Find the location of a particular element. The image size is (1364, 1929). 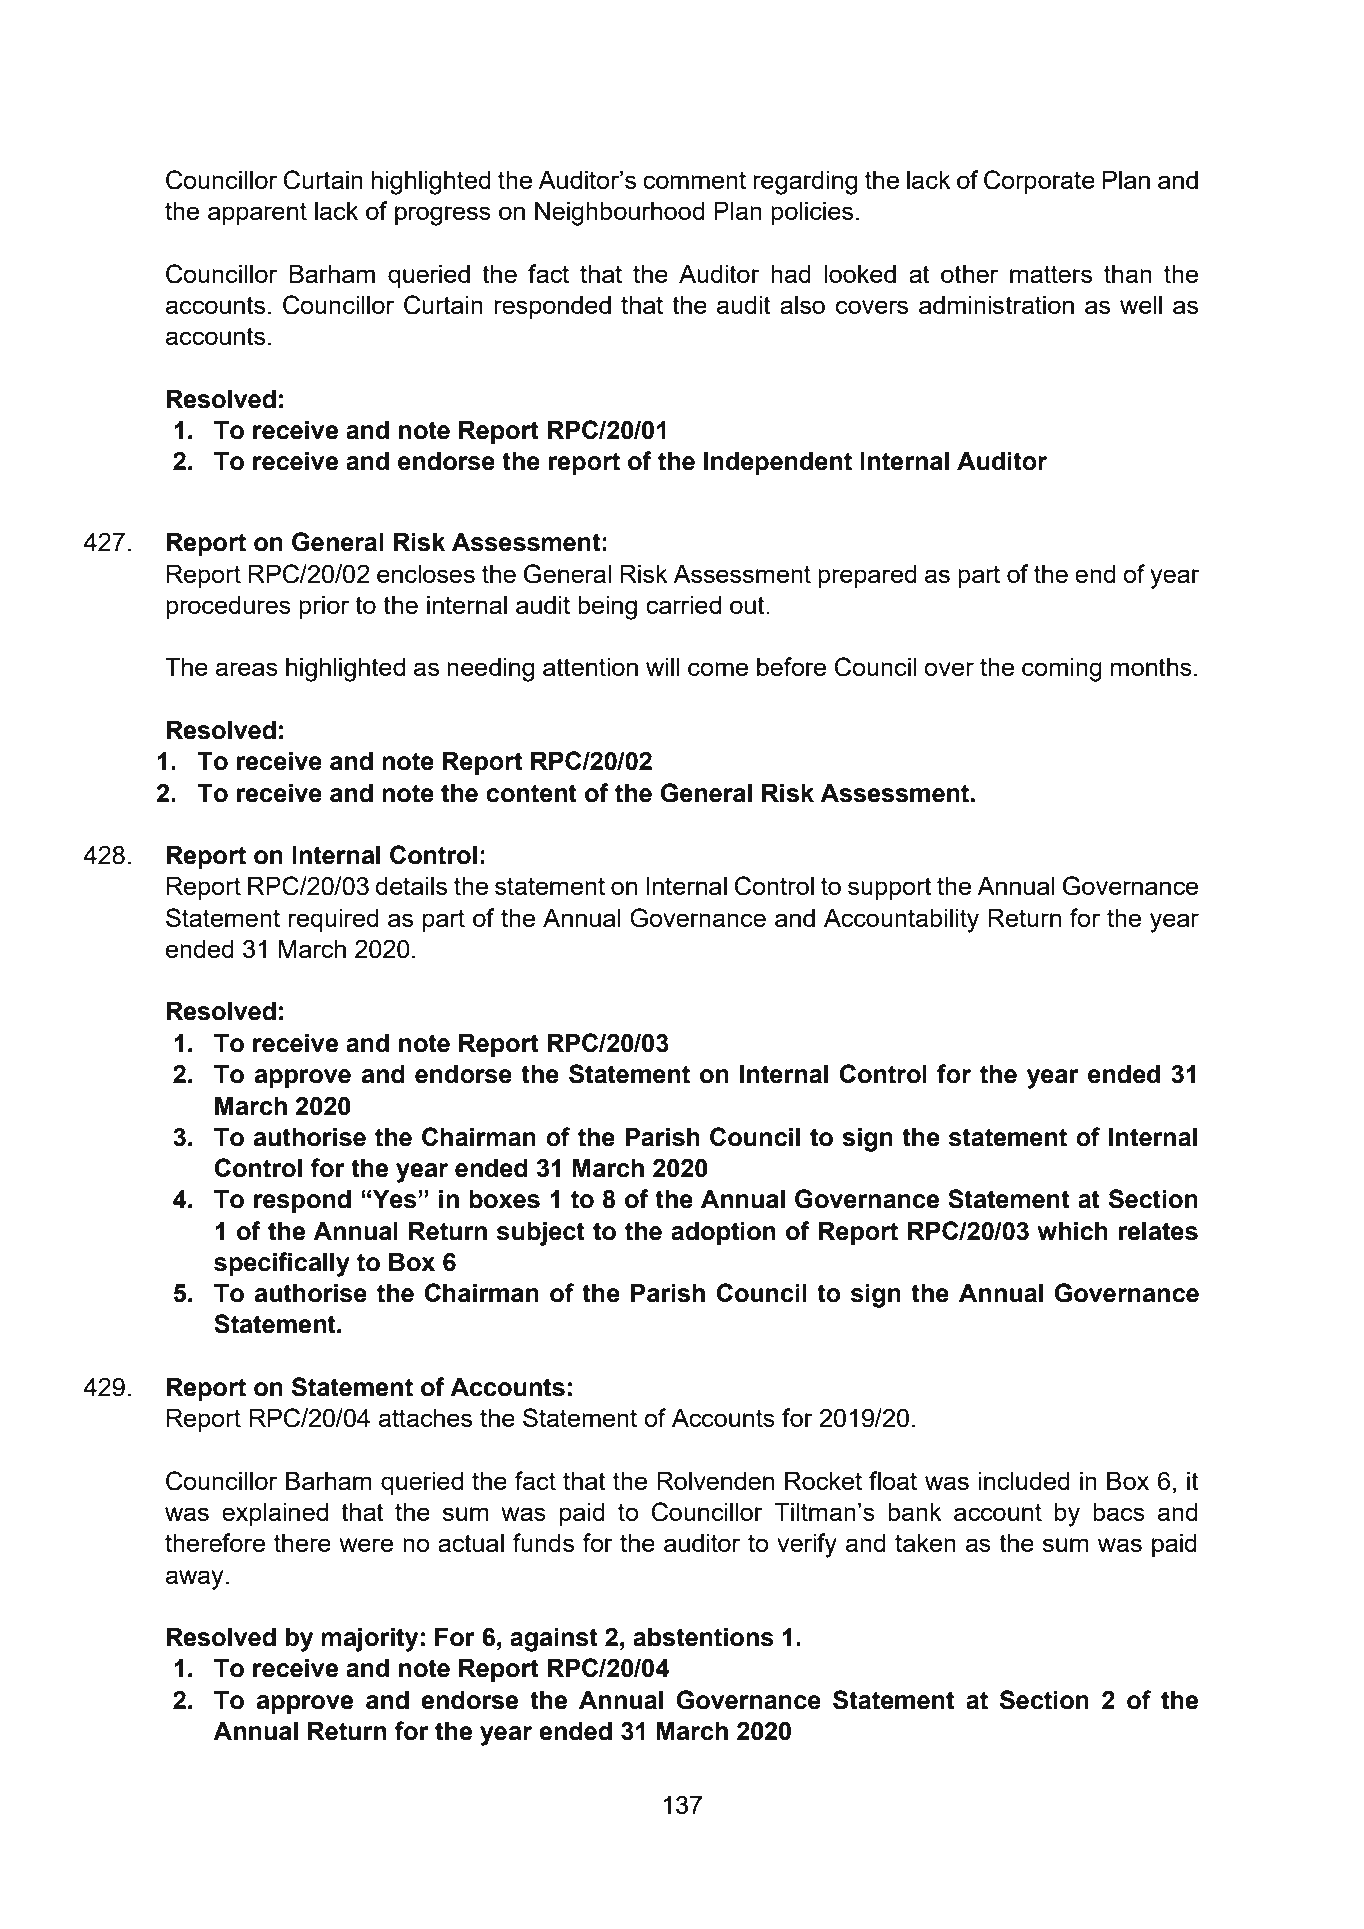

carried is located at coordinates (683, 604).
